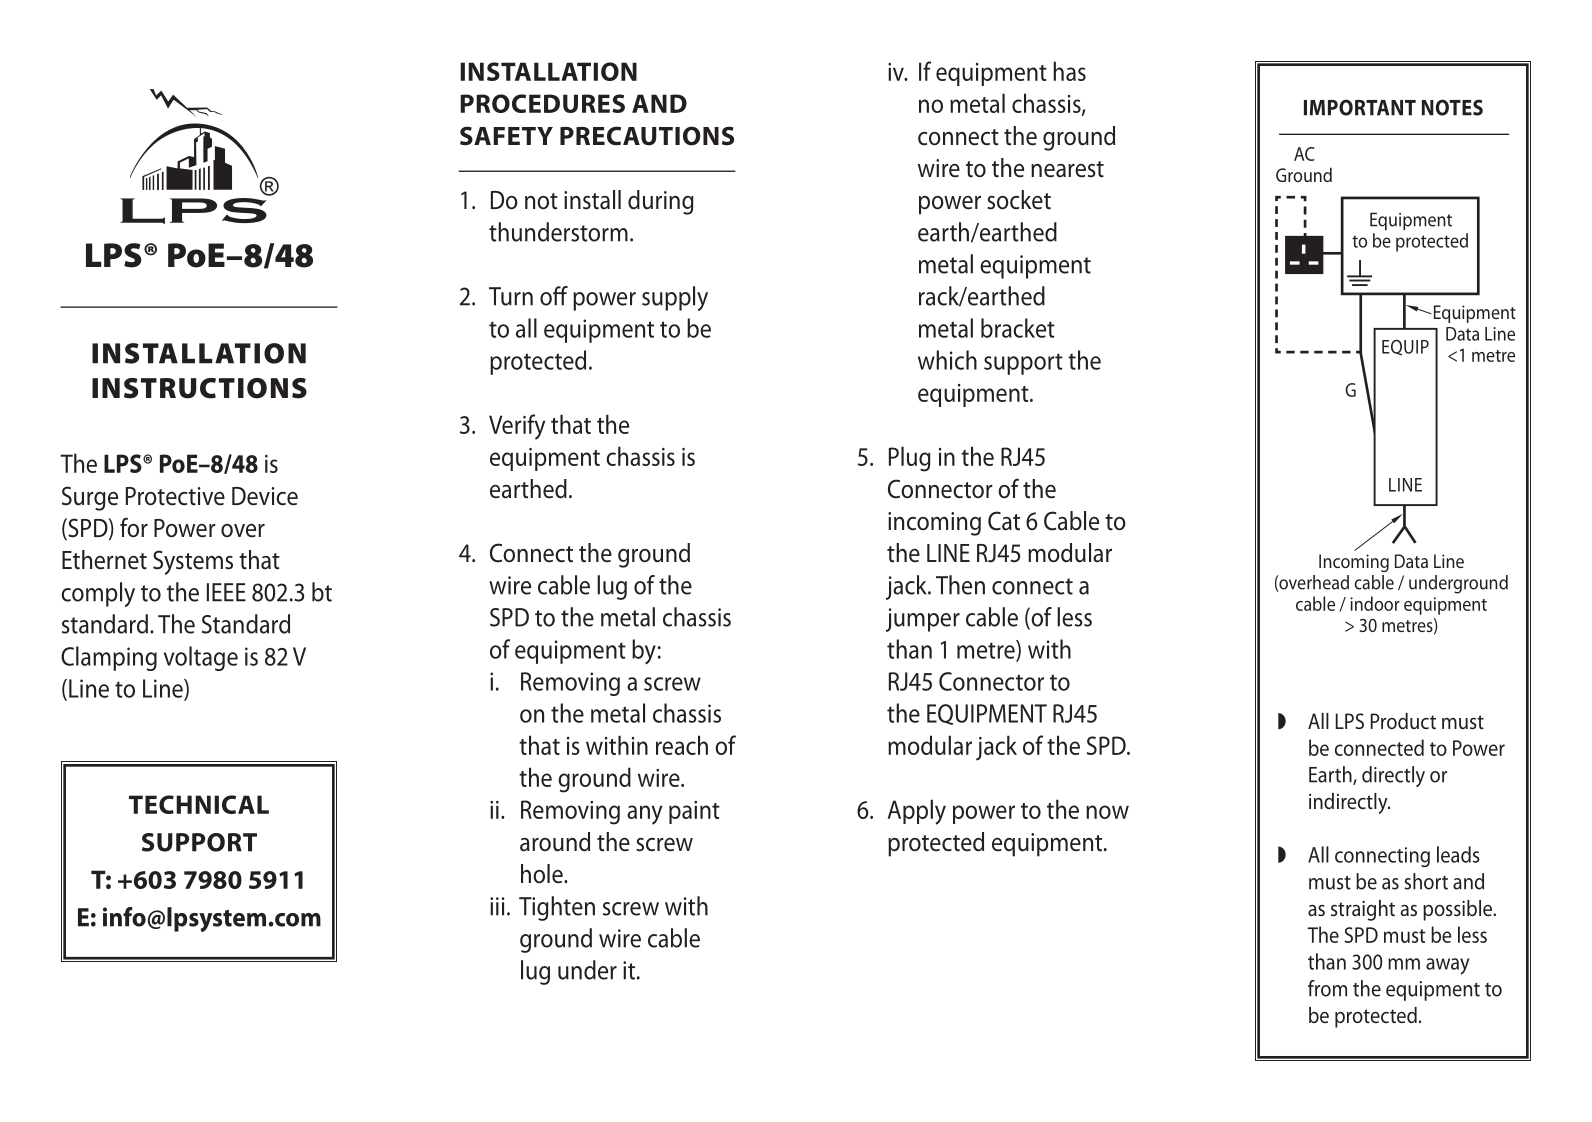 The width and height of the screenshot is (1592, 1122). I want to click on iii, so click(497, 906).
